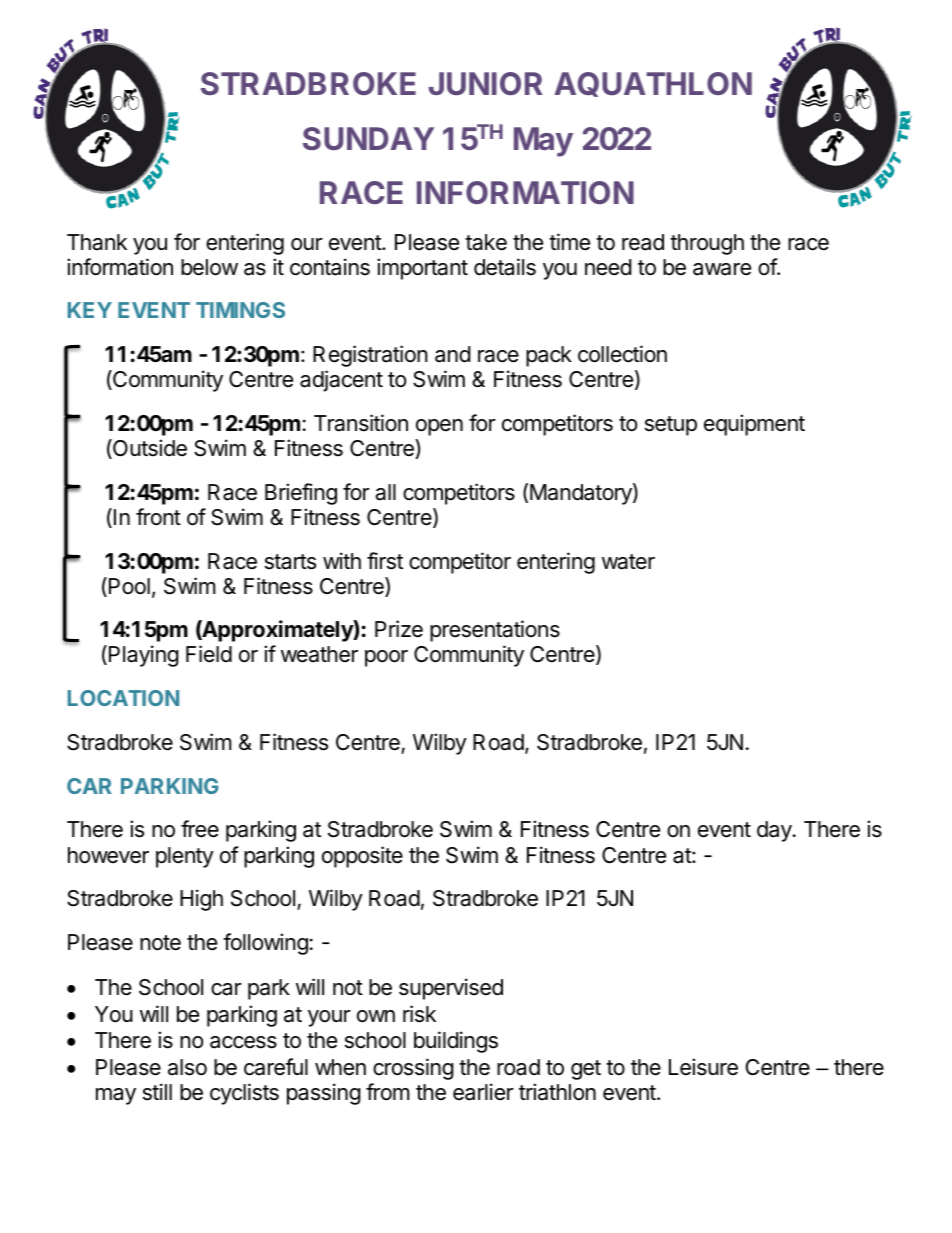 This screenshot has height=1233, width=952. I want to click on Thank, so click(97, 242).
